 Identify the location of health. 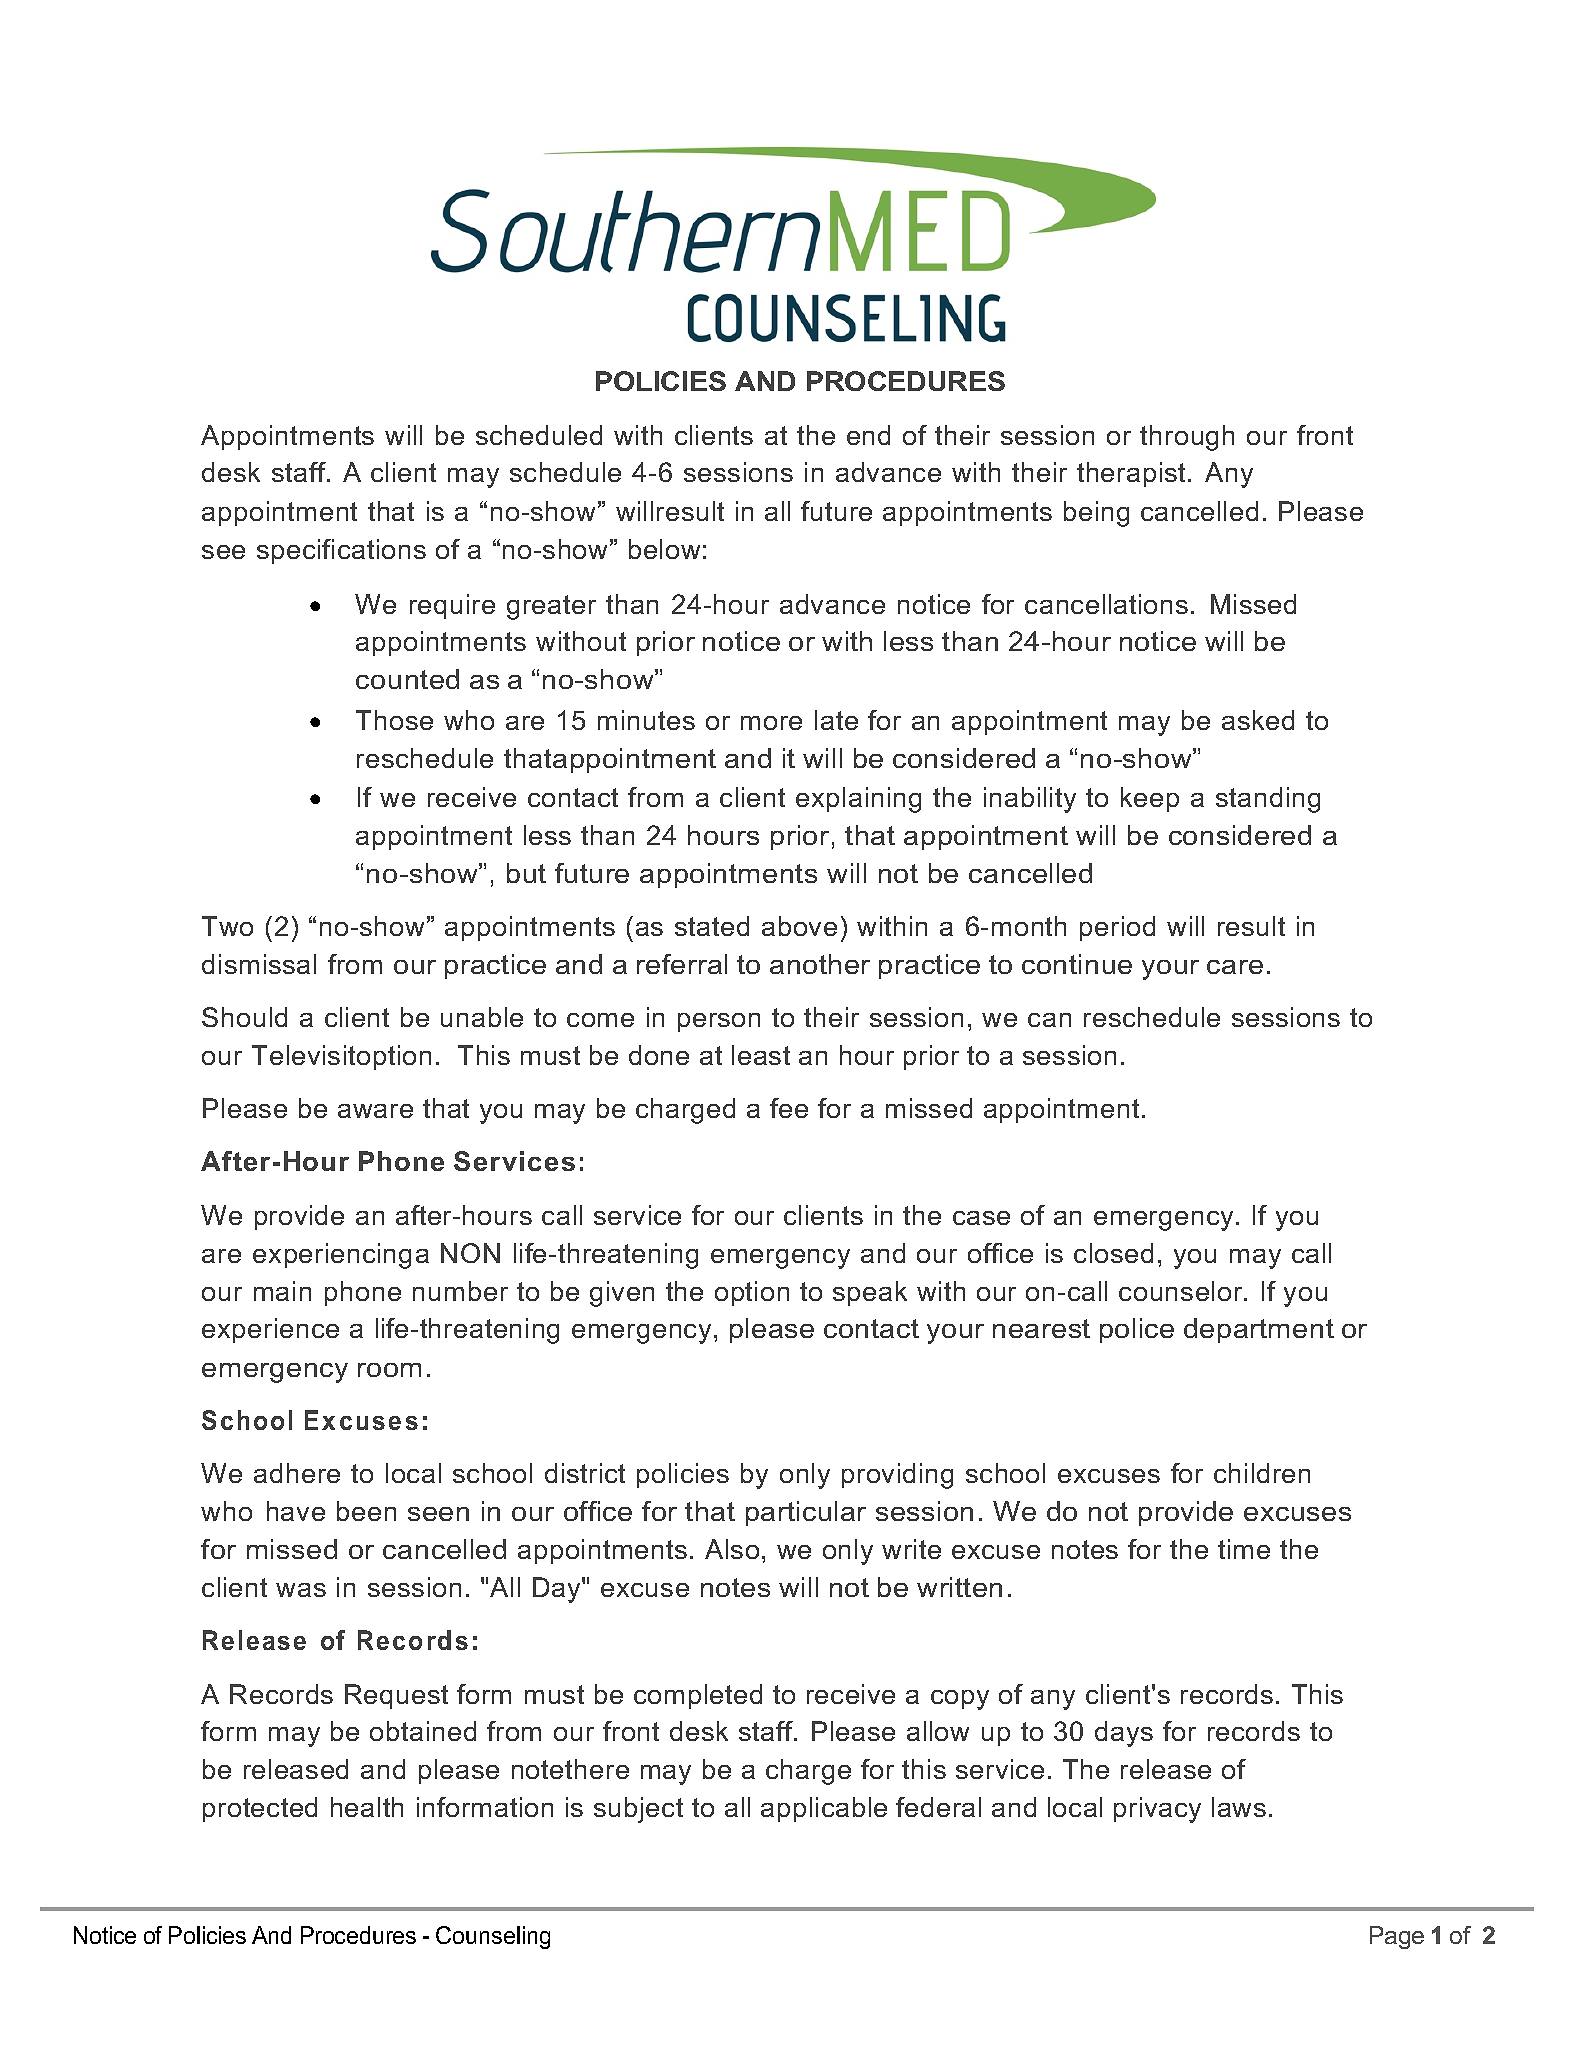
(367, 1807).
